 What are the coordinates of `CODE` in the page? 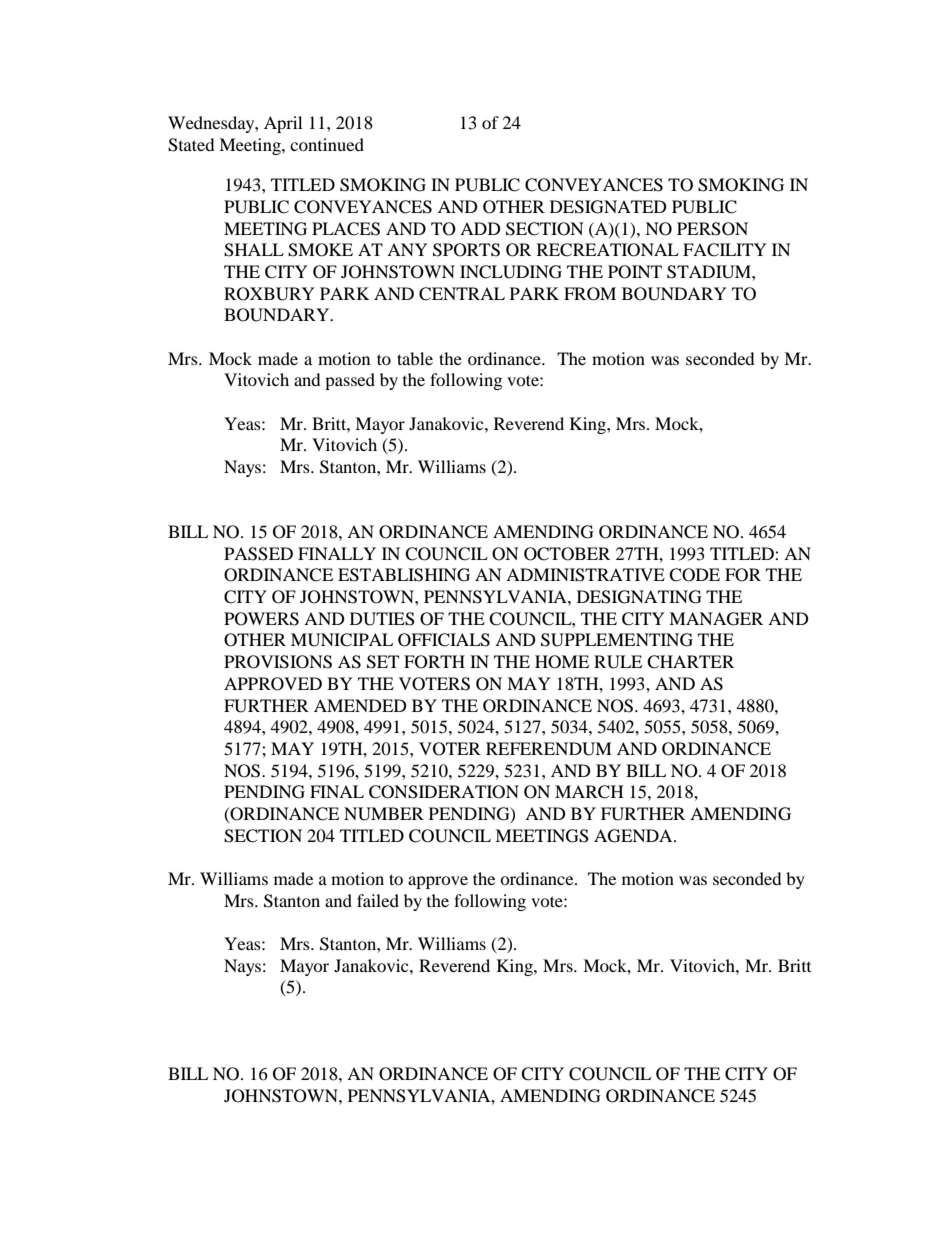 It's located at (694, 575).
